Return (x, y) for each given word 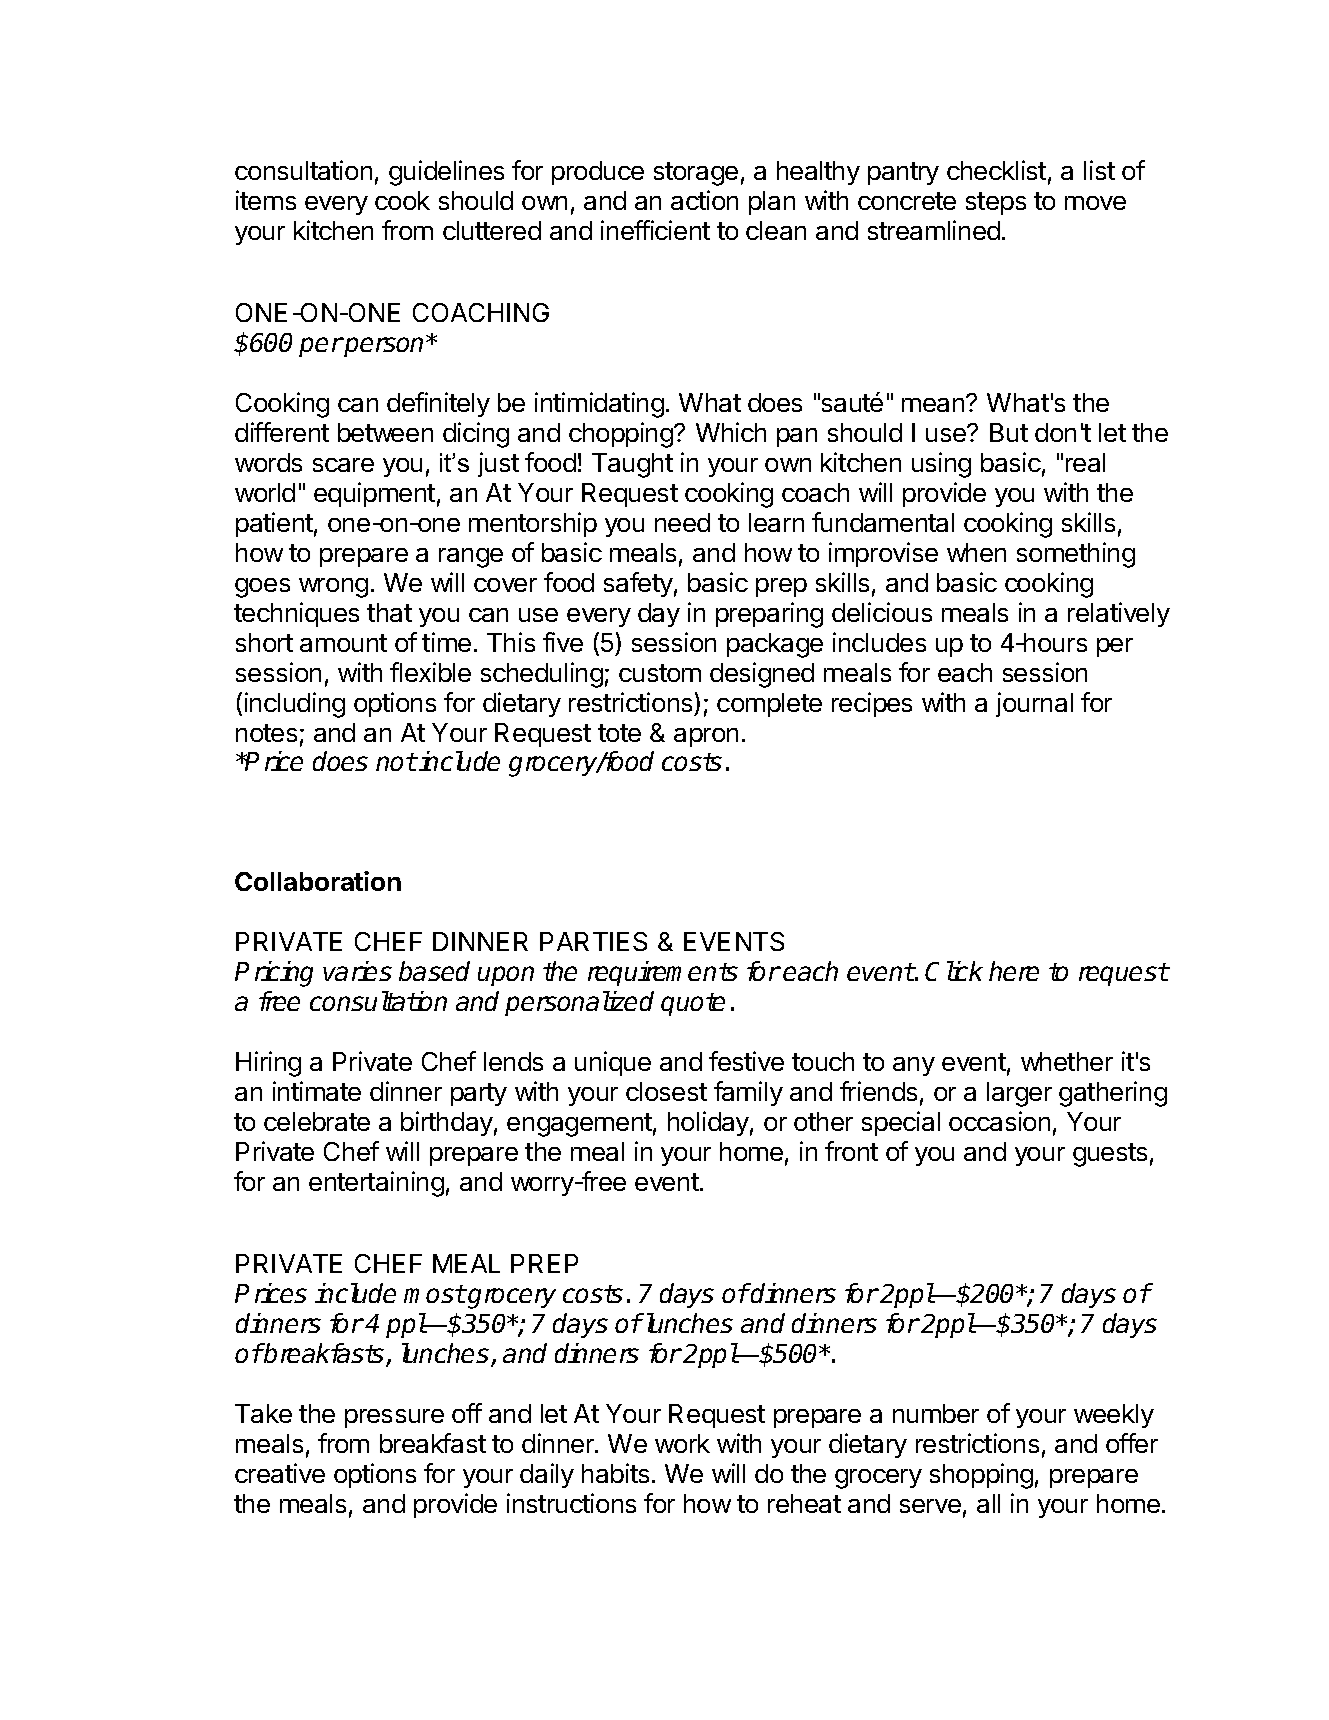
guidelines (446, 173)
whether (1067, 1061)
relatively (1119, 614)
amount (343, 643)
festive (746, 1061)
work (682, 1443)
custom (660, 673)
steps (996, 203)
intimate (317, 1091)
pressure (394, 1418)
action (704, 200)
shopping (981, 1476)
